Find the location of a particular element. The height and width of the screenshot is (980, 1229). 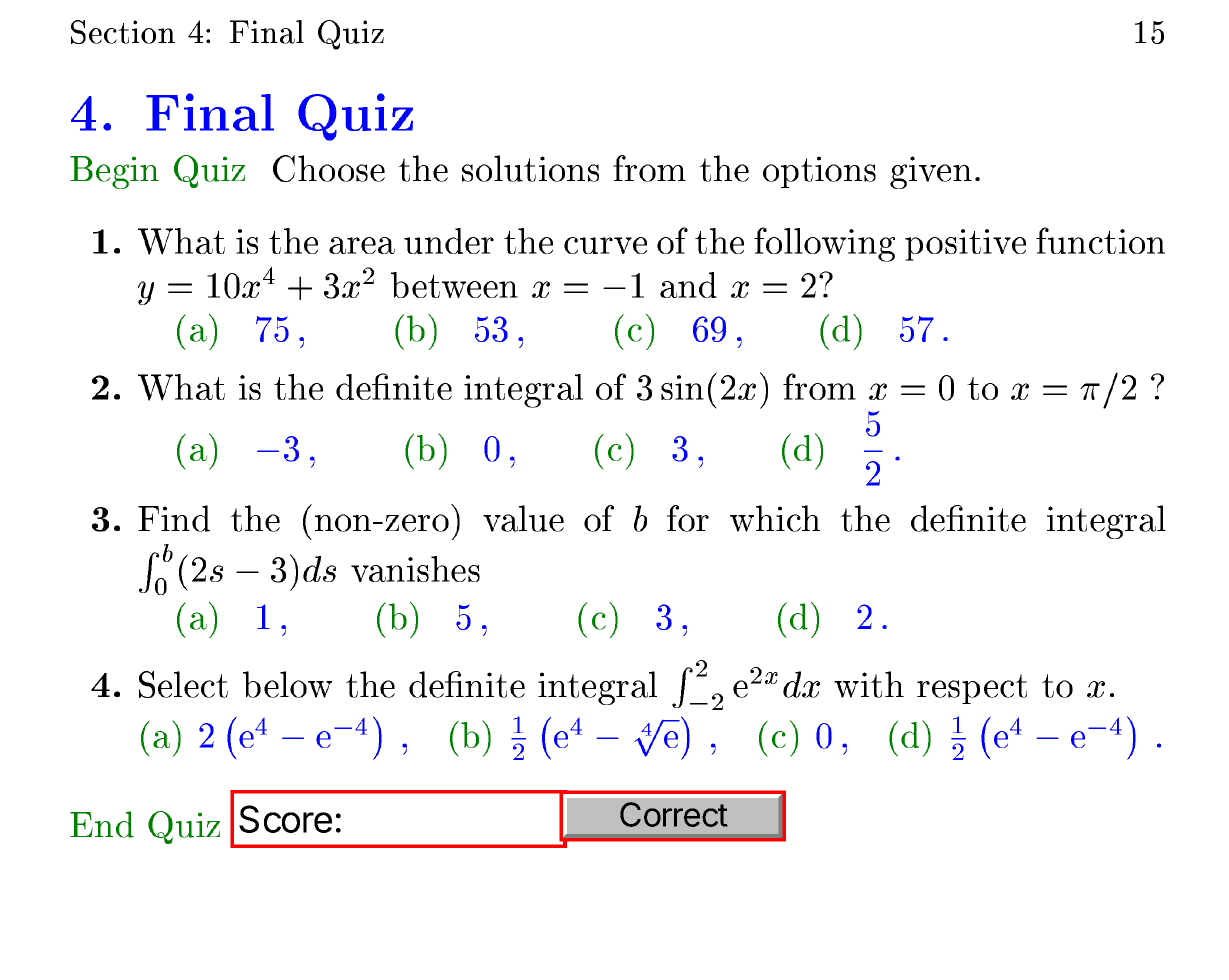

area is located at coordinates (362, 245).
